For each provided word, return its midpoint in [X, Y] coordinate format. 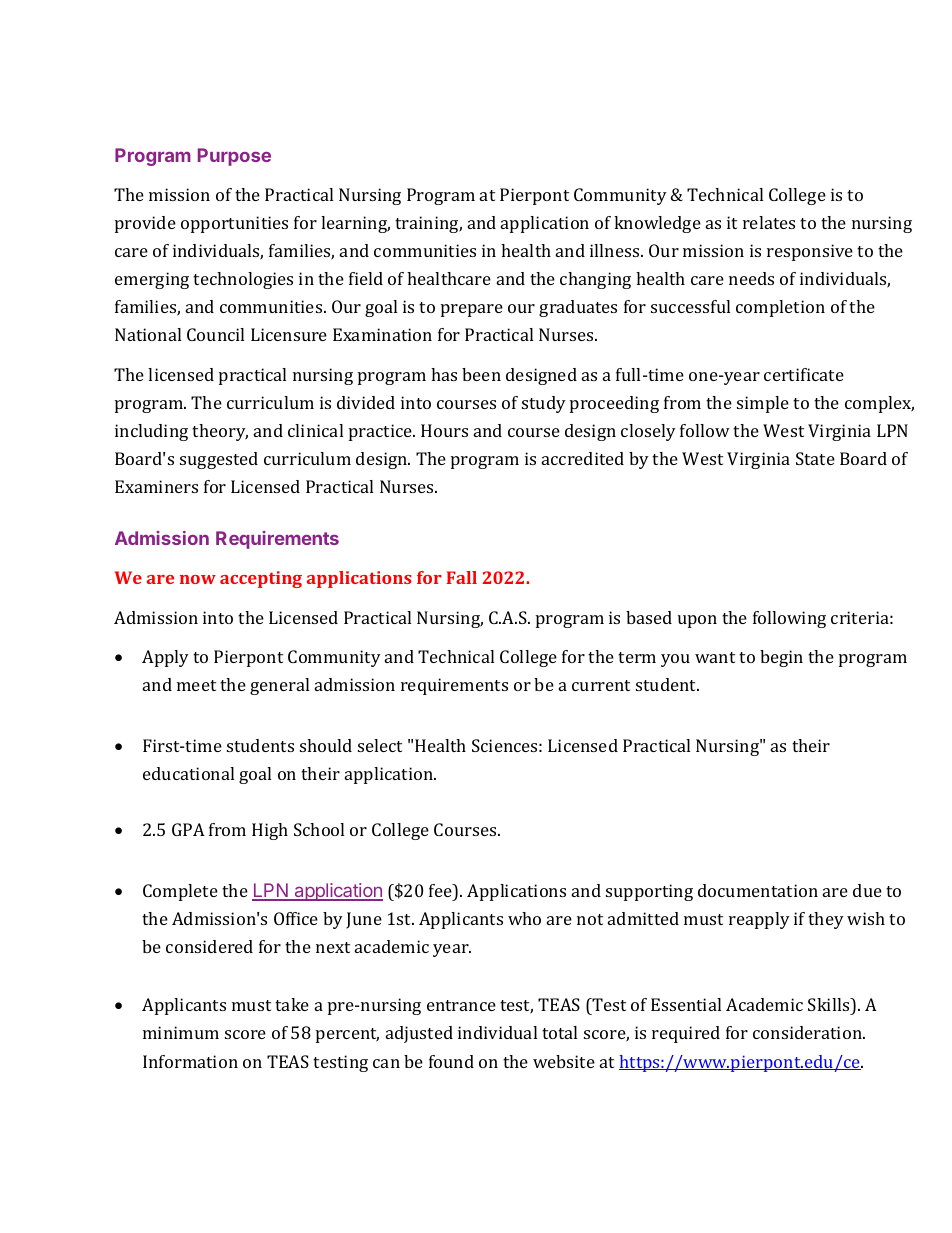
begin [781, 658]
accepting [261, 579]
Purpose [234, 157]
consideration [808, 1032]
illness [616, 250]
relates [769, 222]
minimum [181, 1032]
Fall [462, 577]
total [559, 1032]
